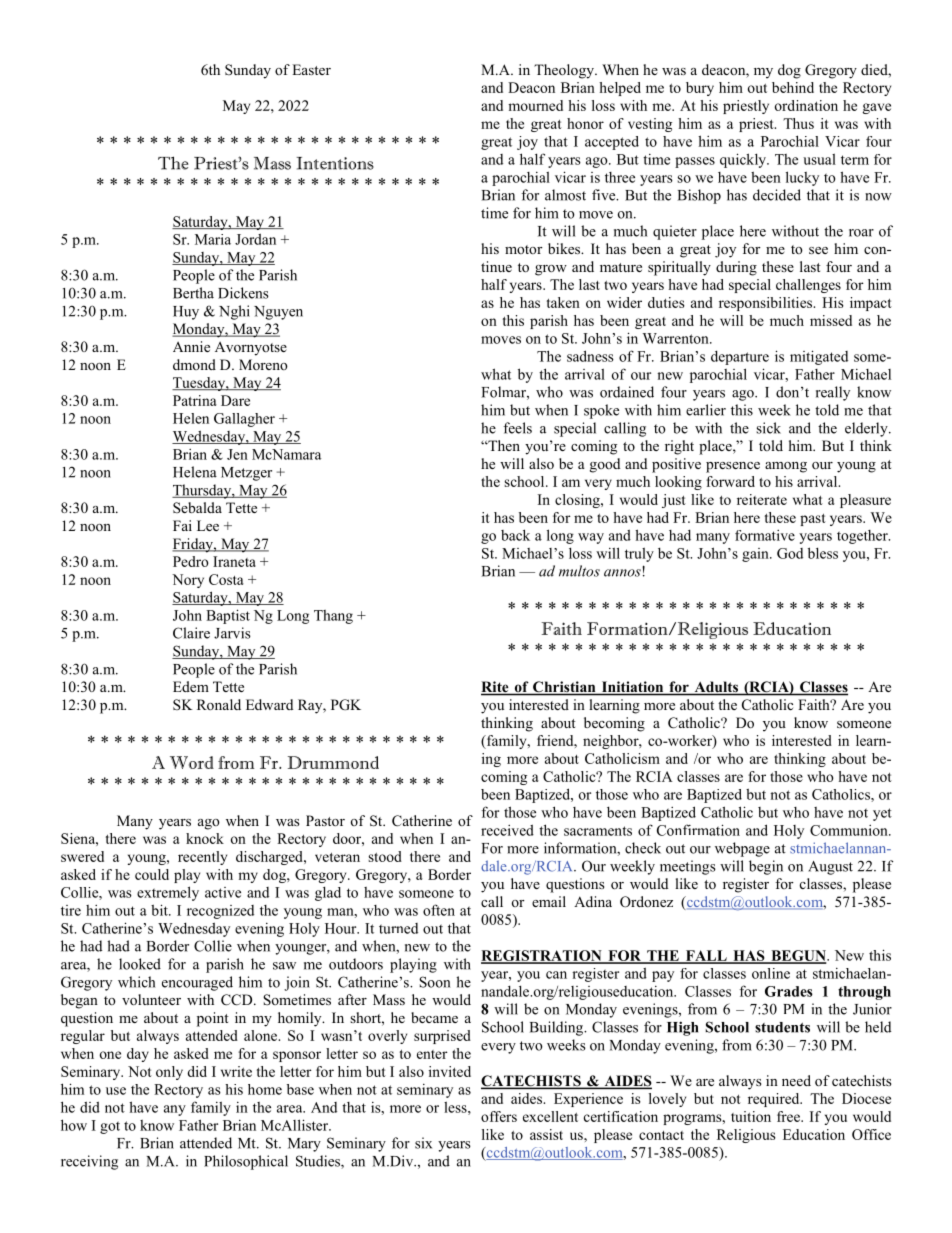 This image has width=952, height=1233. I want to click on feels, so click(517, 428).
